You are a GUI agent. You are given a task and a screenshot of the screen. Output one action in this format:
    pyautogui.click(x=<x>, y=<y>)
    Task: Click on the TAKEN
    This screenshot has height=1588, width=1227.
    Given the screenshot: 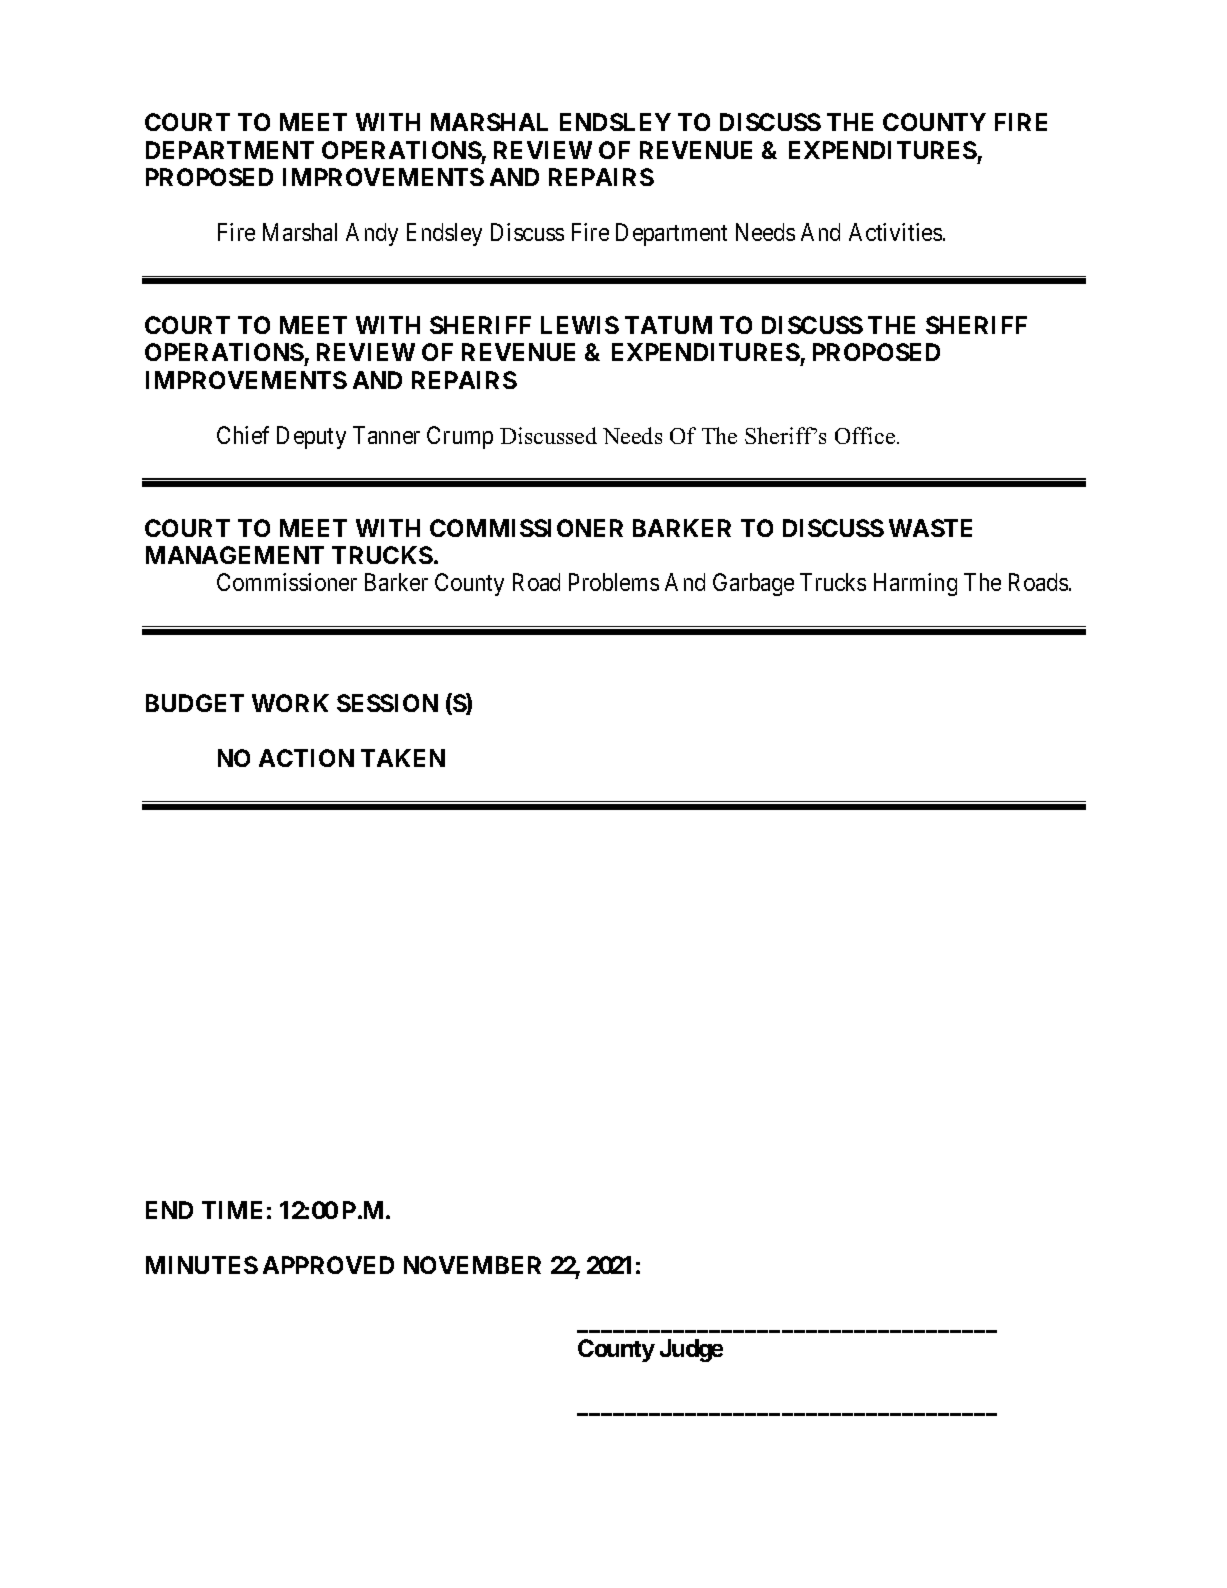 What is the action you would take?
    pyautogui.click(x=403, y=758)
